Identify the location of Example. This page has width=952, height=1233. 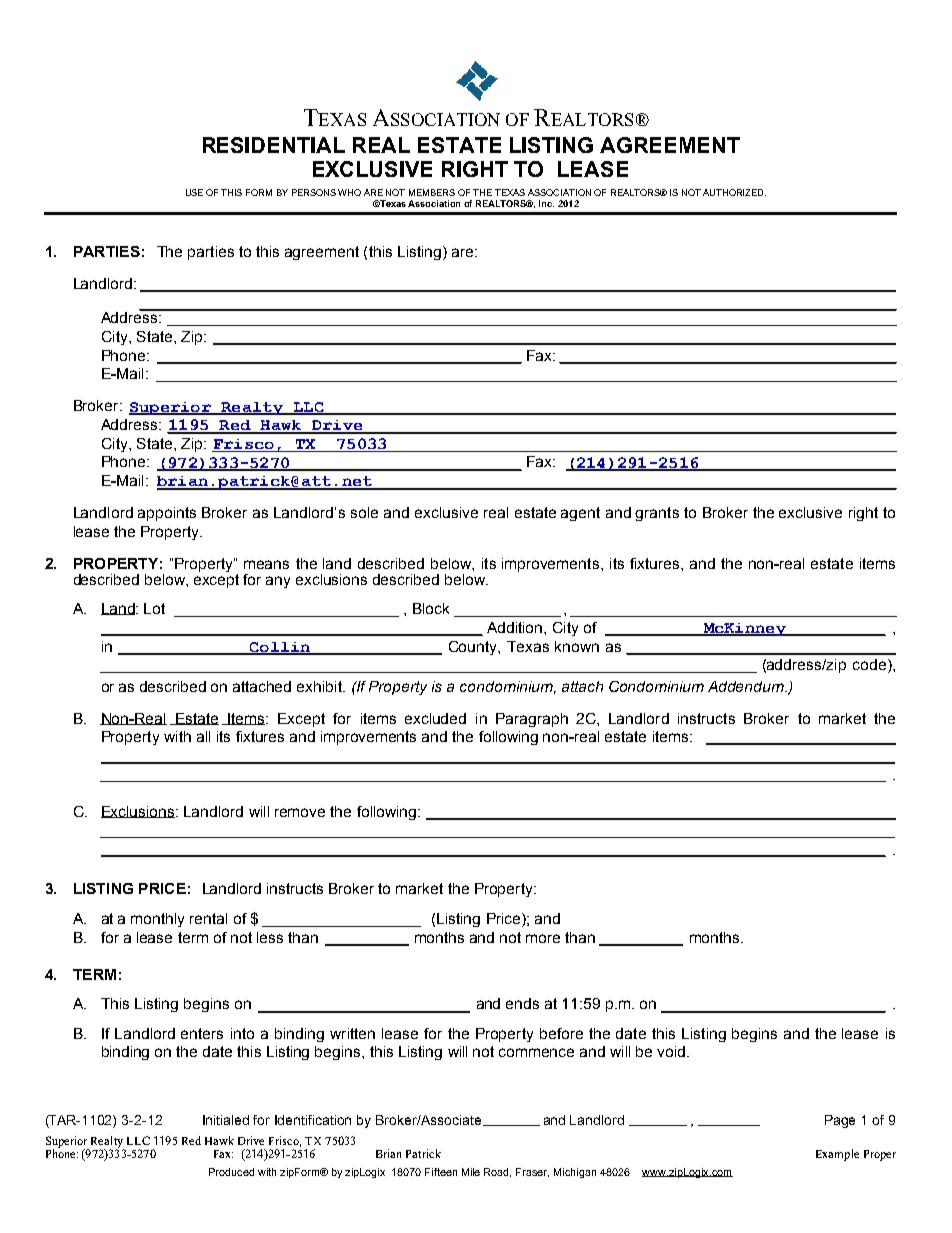
(837, 1155).
